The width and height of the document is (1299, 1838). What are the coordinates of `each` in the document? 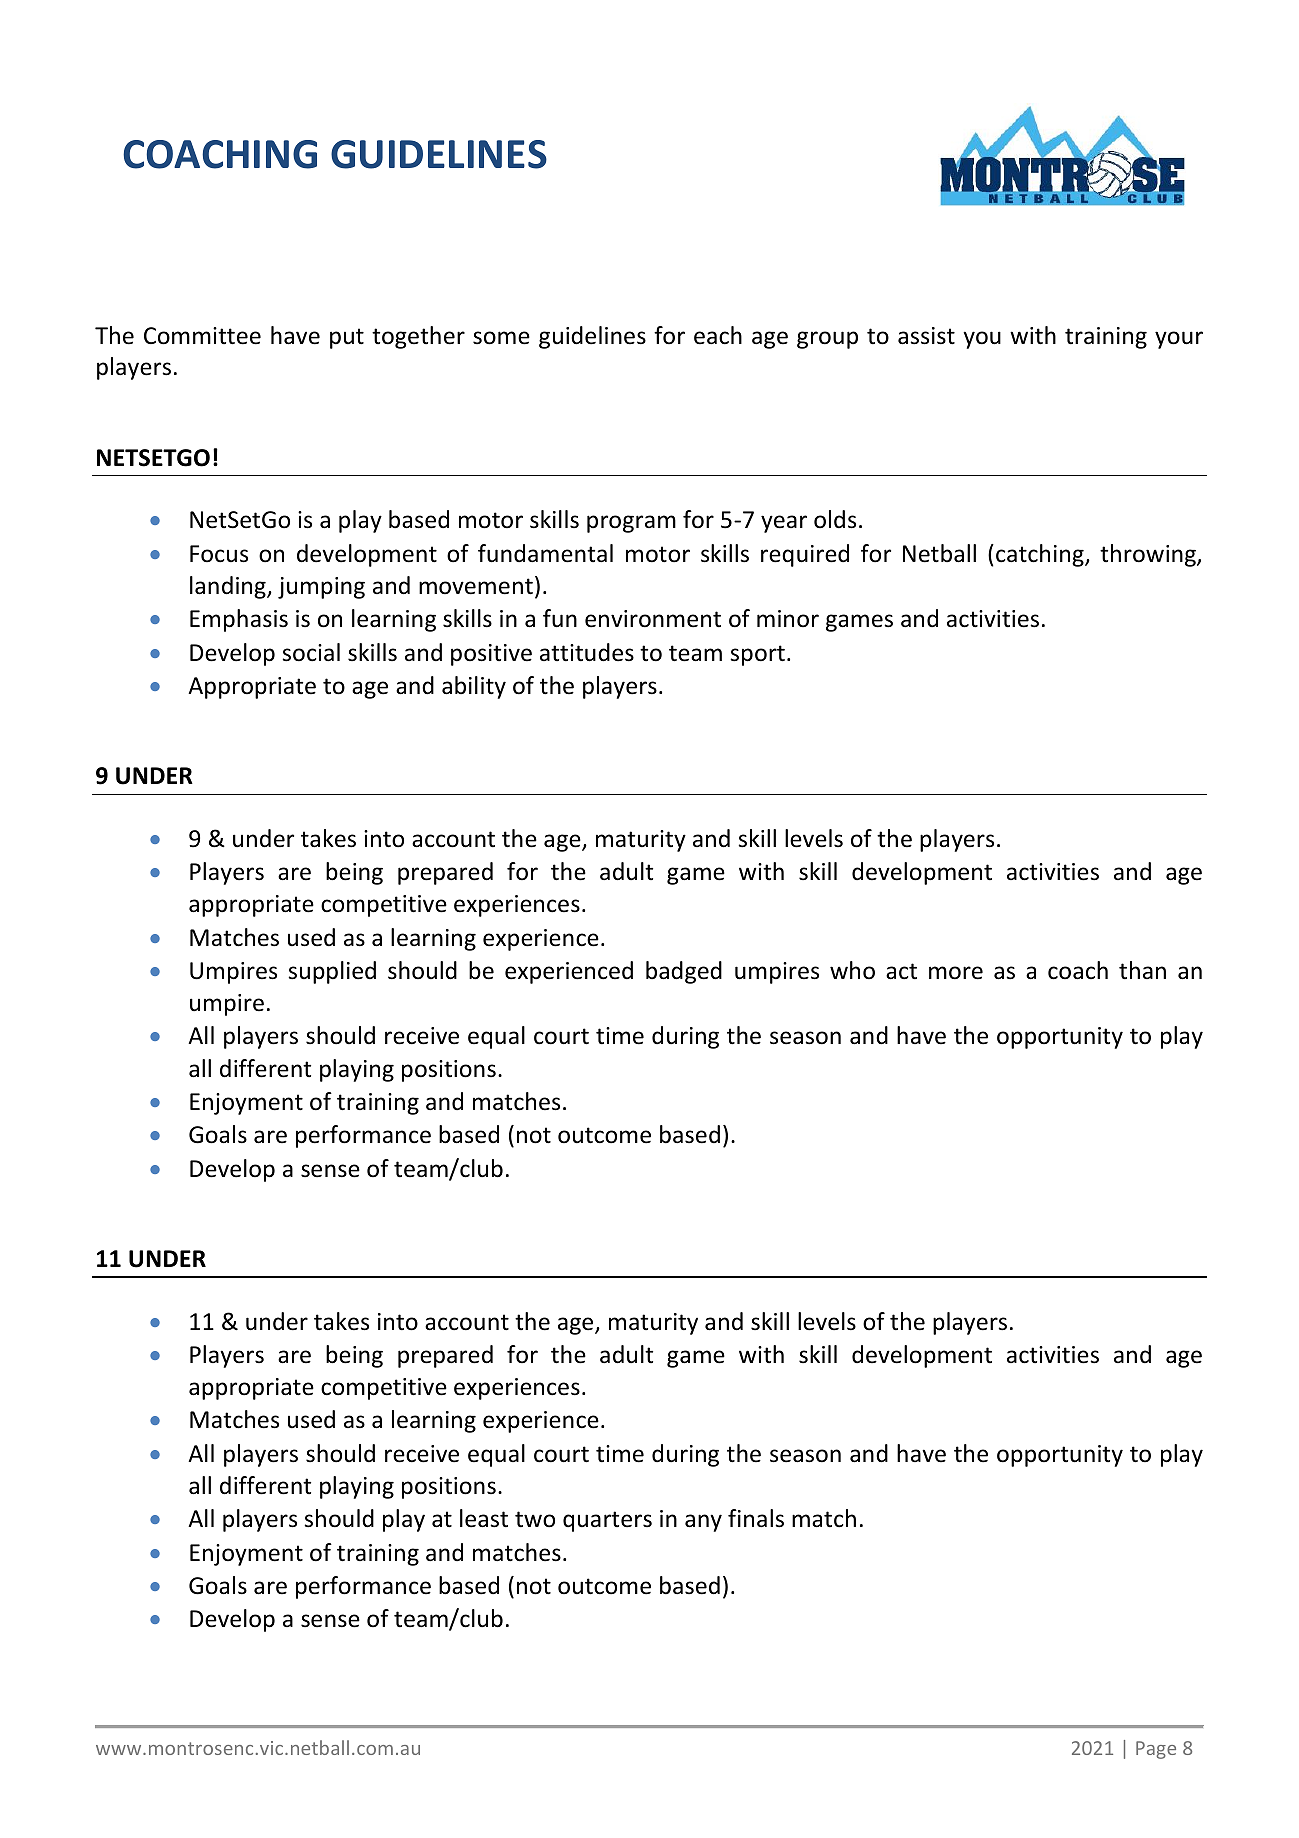 It's located at (718, 335).
